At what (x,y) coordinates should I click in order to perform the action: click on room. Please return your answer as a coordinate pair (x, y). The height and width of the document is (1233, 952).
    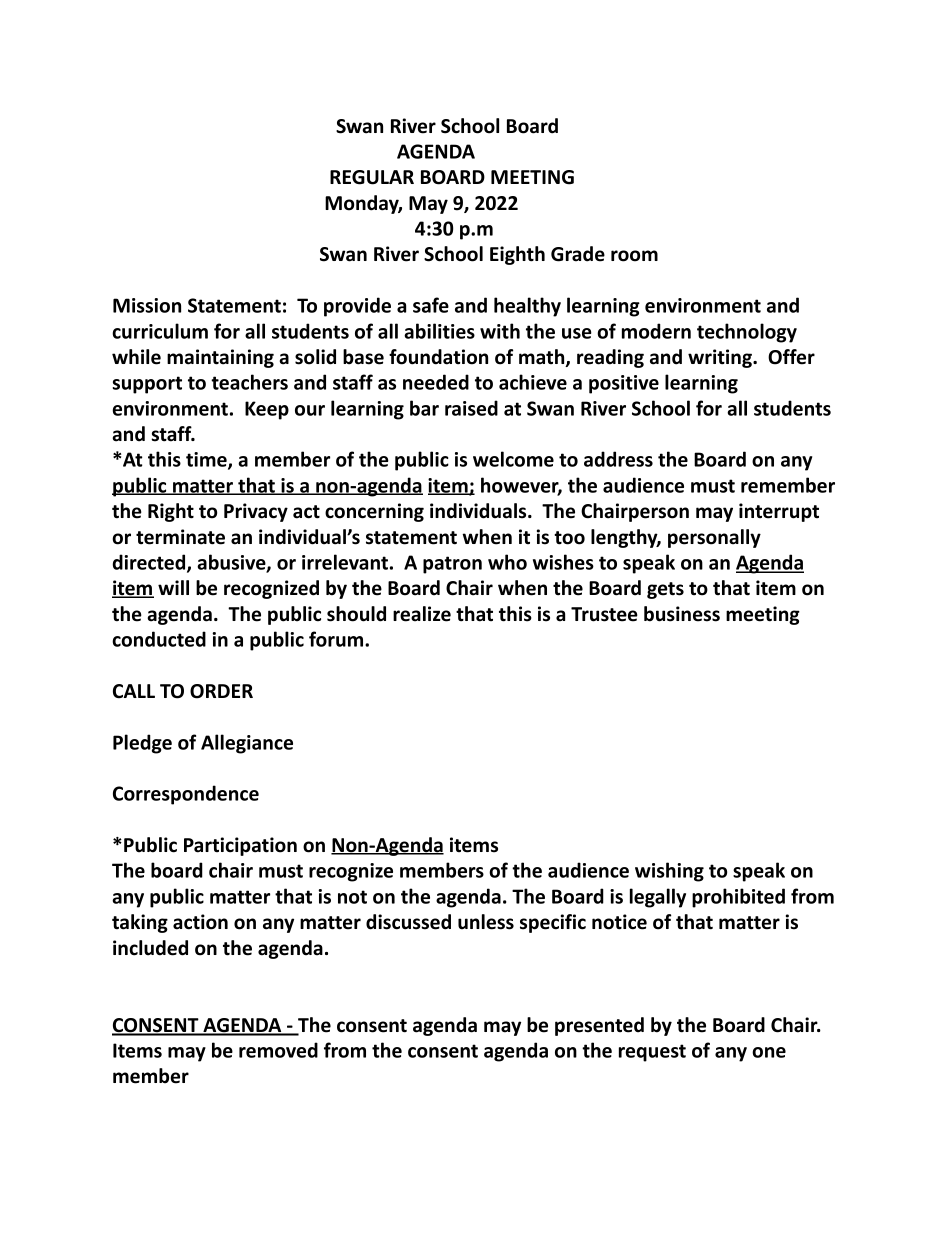
    Looking at the image, I should click on (634, 256).
